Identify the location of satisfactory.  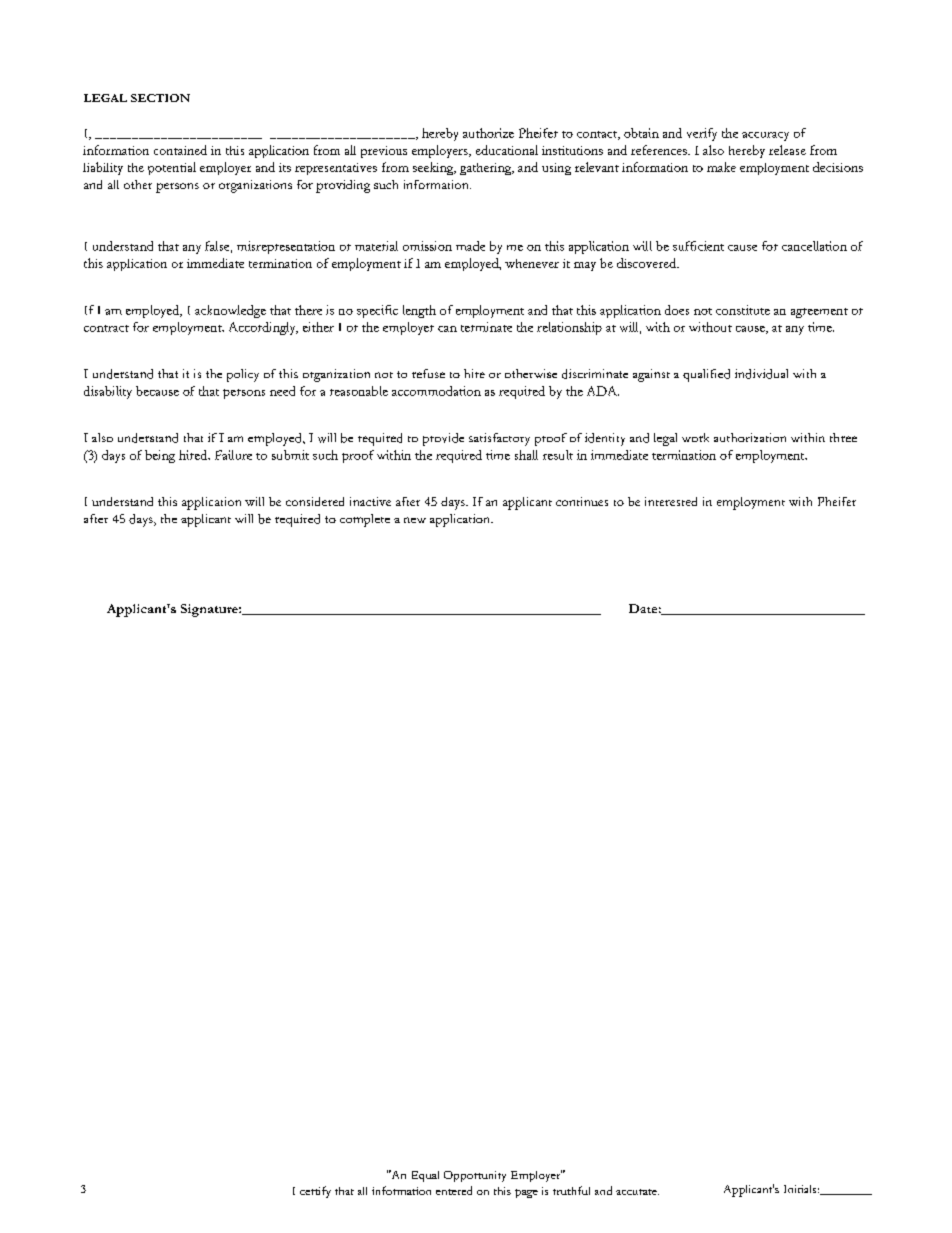
(499, 439).
